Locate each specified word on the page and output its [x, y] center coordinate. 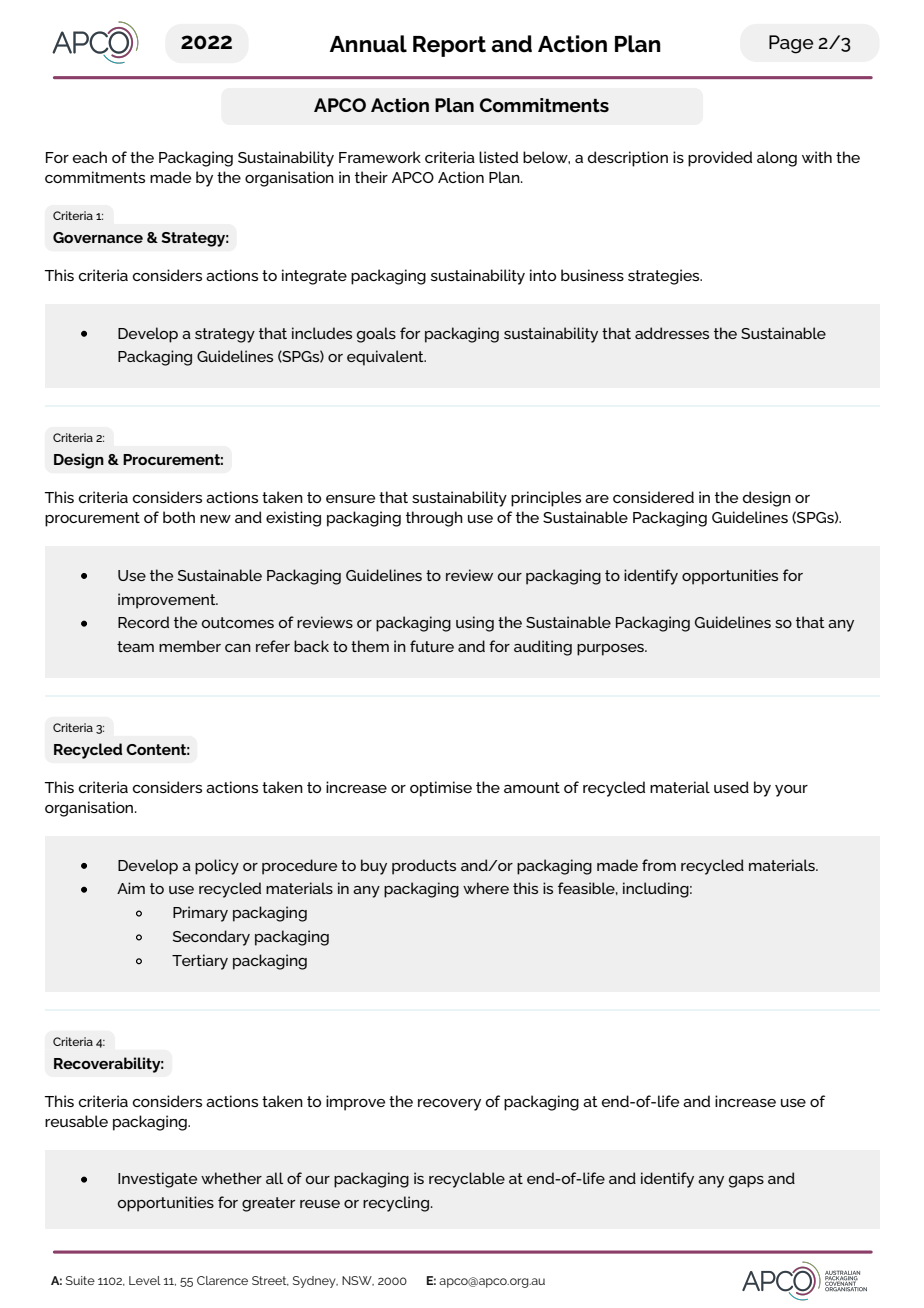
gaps [746, 1182]
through [434, 519]
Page [791, 44]
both [179, 517]
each [90, 157]
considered [653, 497]
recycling [396, 1204]
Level [145, 1280]
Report [449, 46]
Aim [131, 888]
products [424, 867]
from [659, 865]
